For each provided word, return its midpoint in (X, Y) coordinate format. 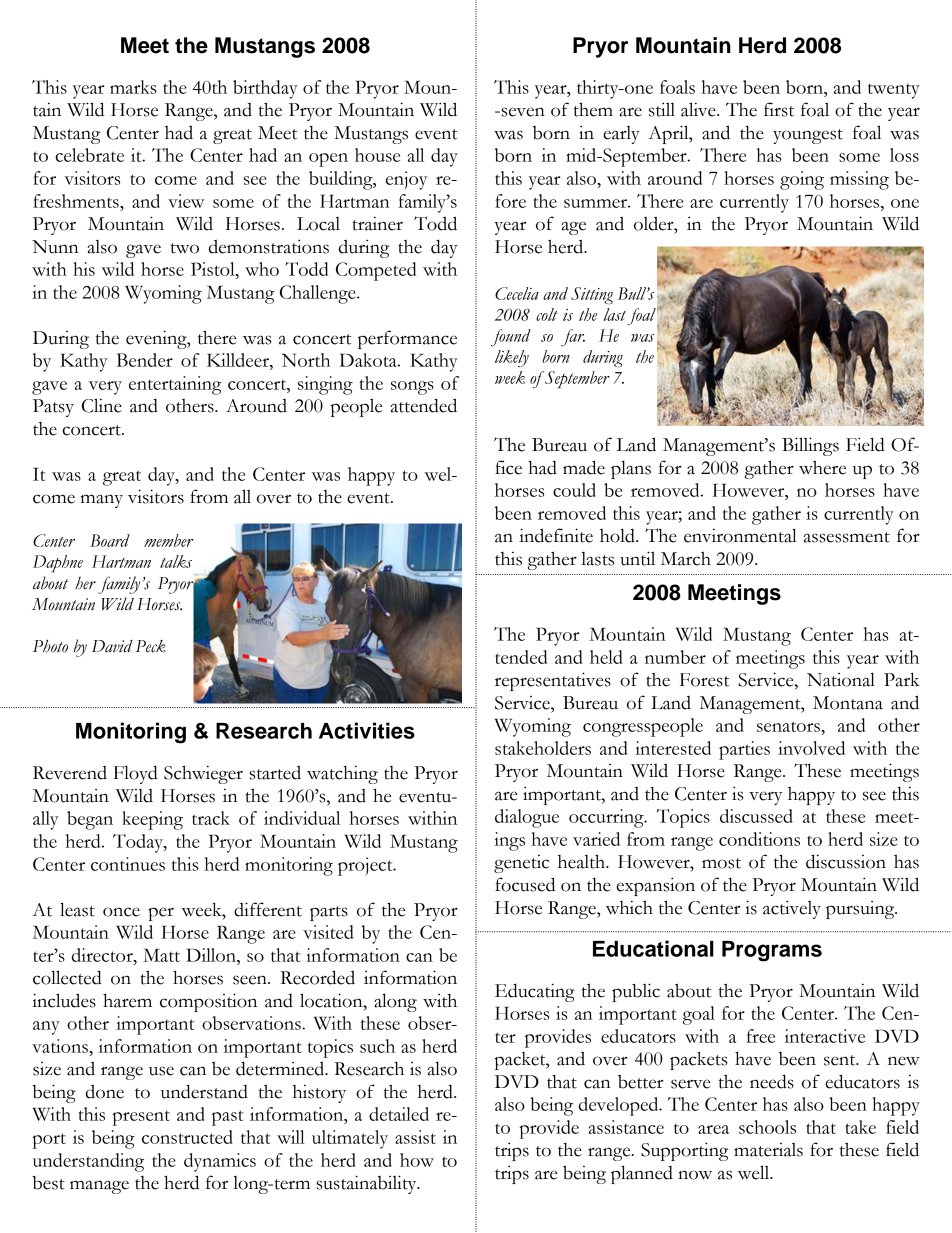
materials (768, 1150)
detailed (399, 1114)
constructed (187, 1137)
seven (522, 112)
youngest (808, 136)
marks (133, 87)
